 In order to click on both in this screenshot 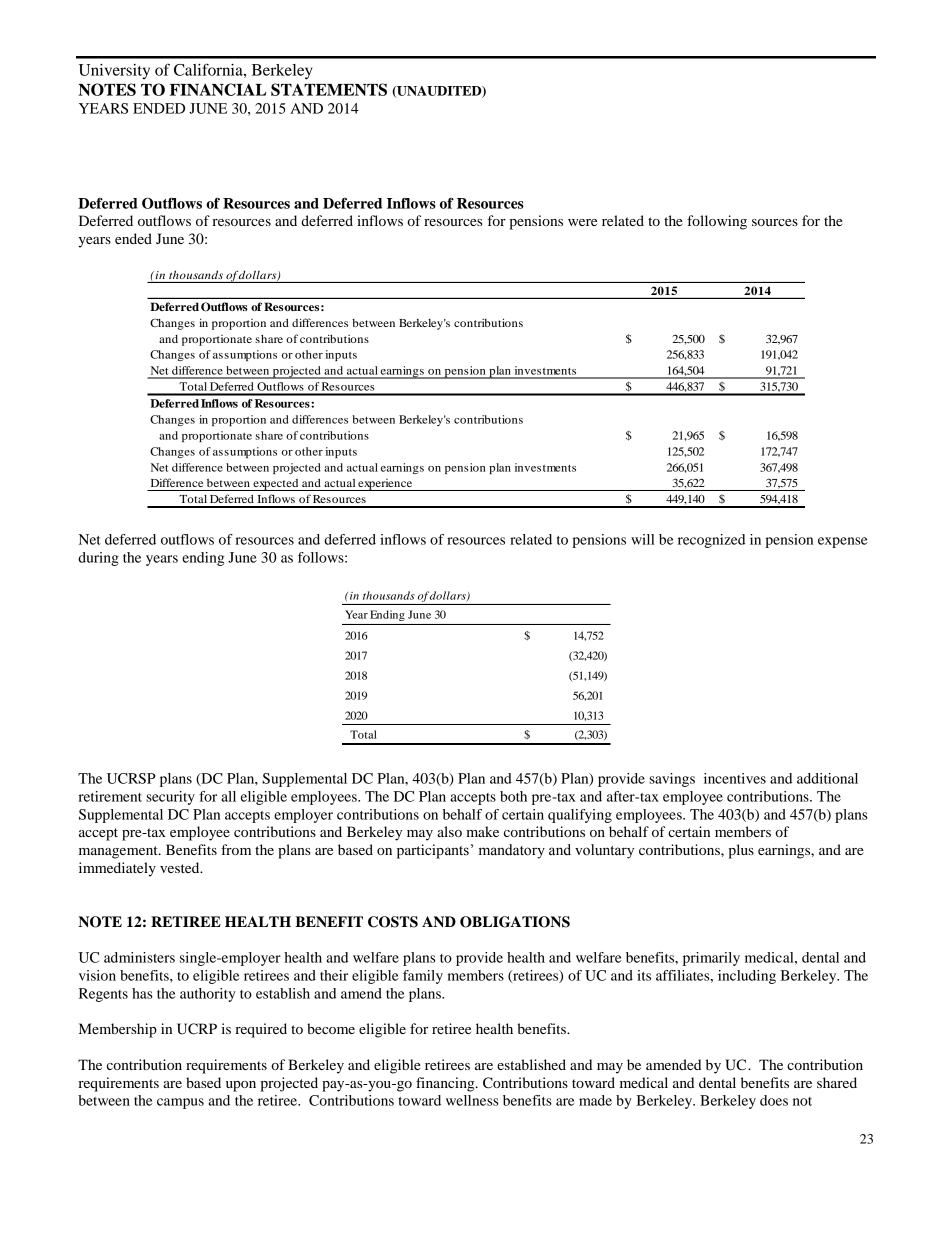, I will do `click(513, 796)`.
